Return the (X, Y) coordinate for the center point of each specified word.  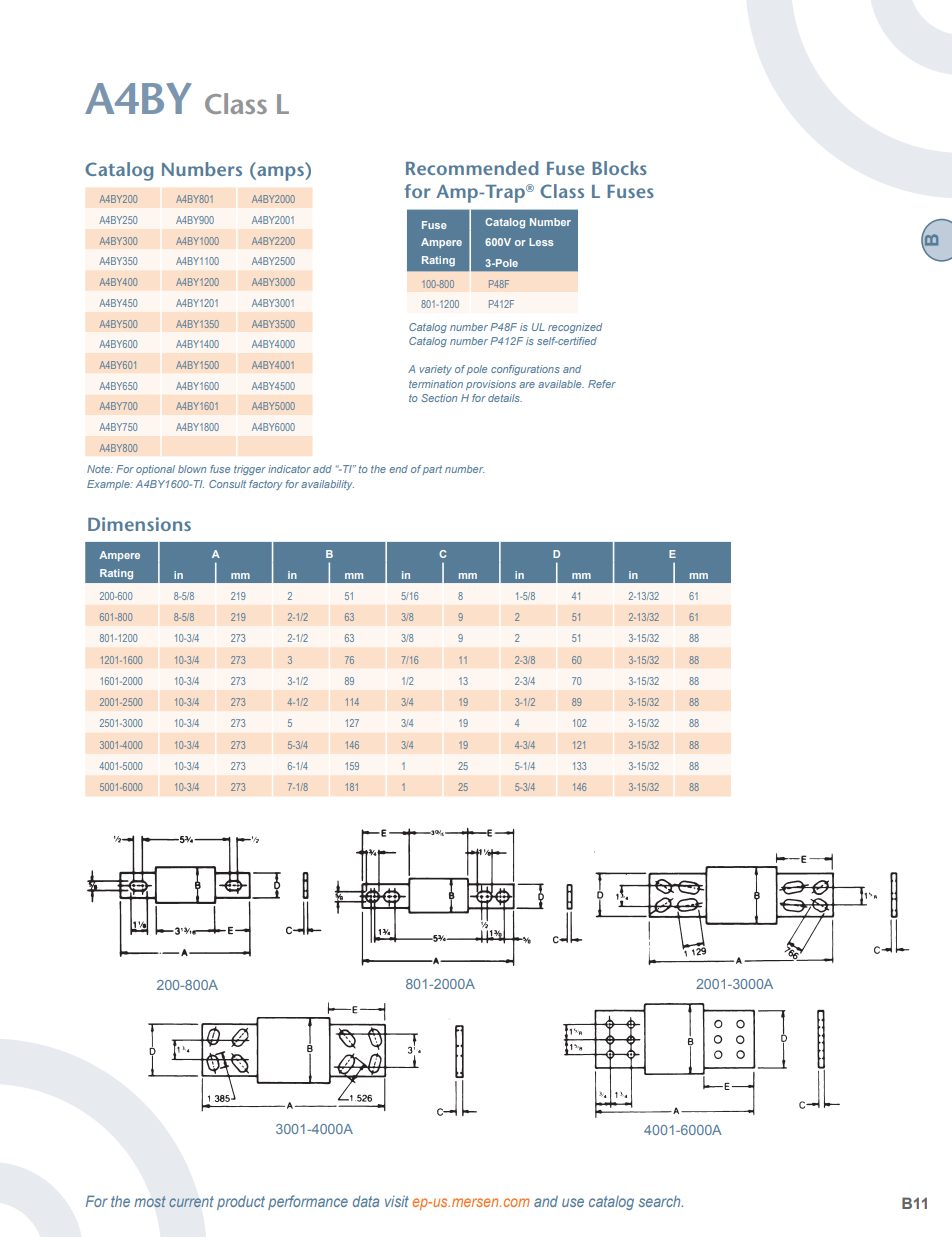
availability (327, 485)
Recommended (472, 168)
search (661, 1201)
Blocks (619, 168)
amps (279, 173)
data (366, 1201)
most (150, 1201)
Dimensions (139, 524)
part (432, 470)
